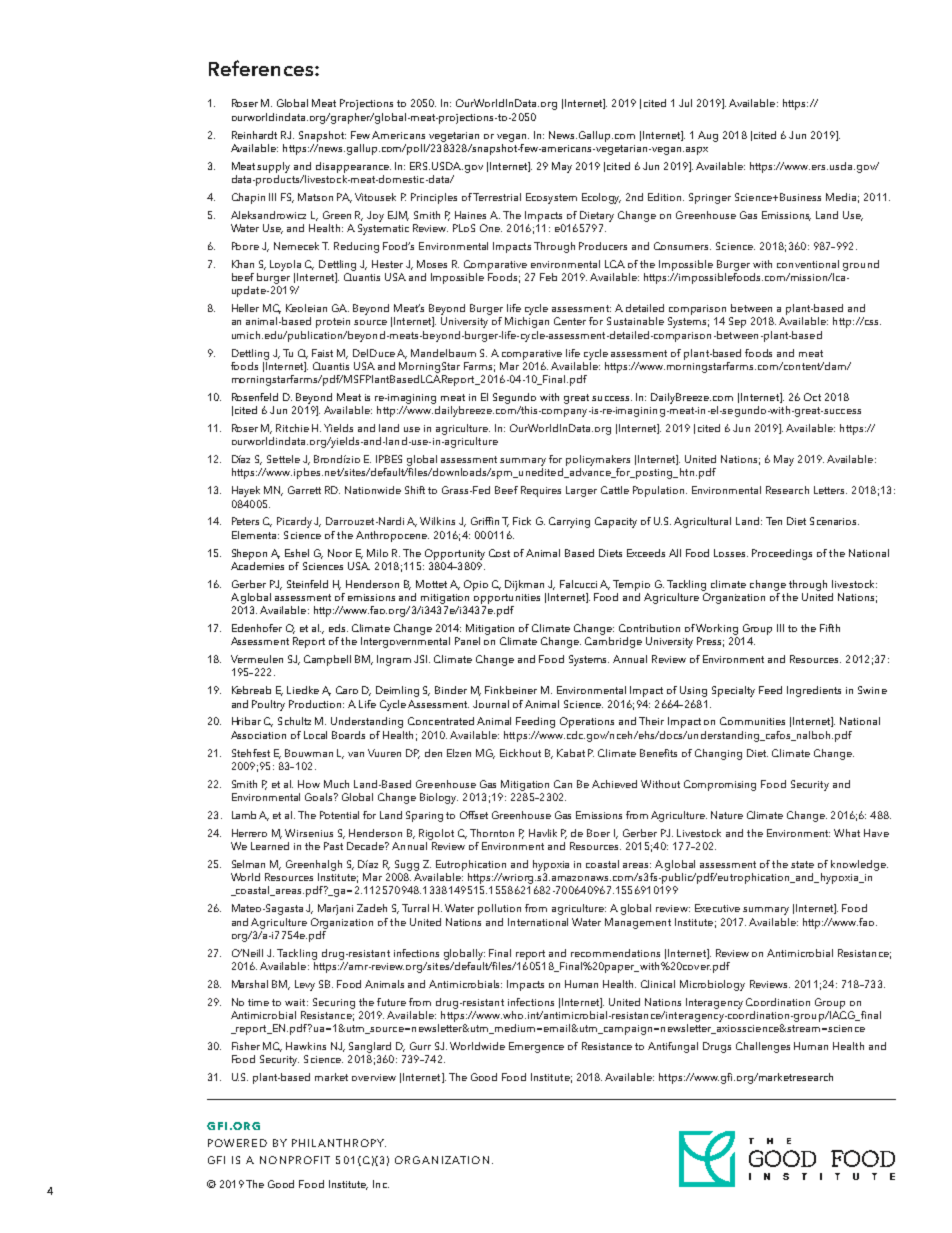 This screenshot has height=1233, width=952. Describe the element at coordinates (763, 1047) in the screenshot. I see `Challenges` at that location.
